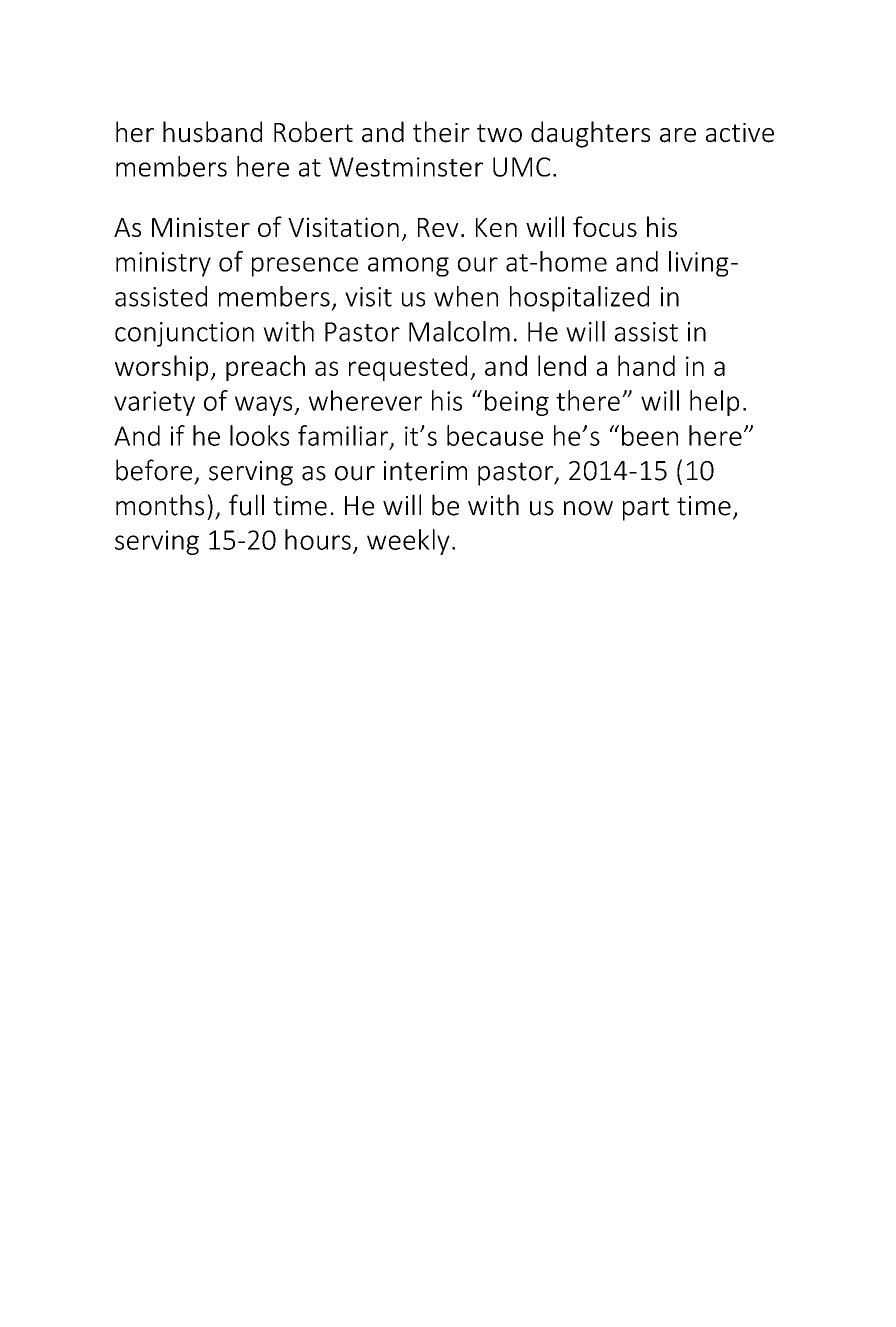 The height and width of the document is (1327, 896). Describe the element at coordinates (678, 135) in the document. I see `are` at that location.
